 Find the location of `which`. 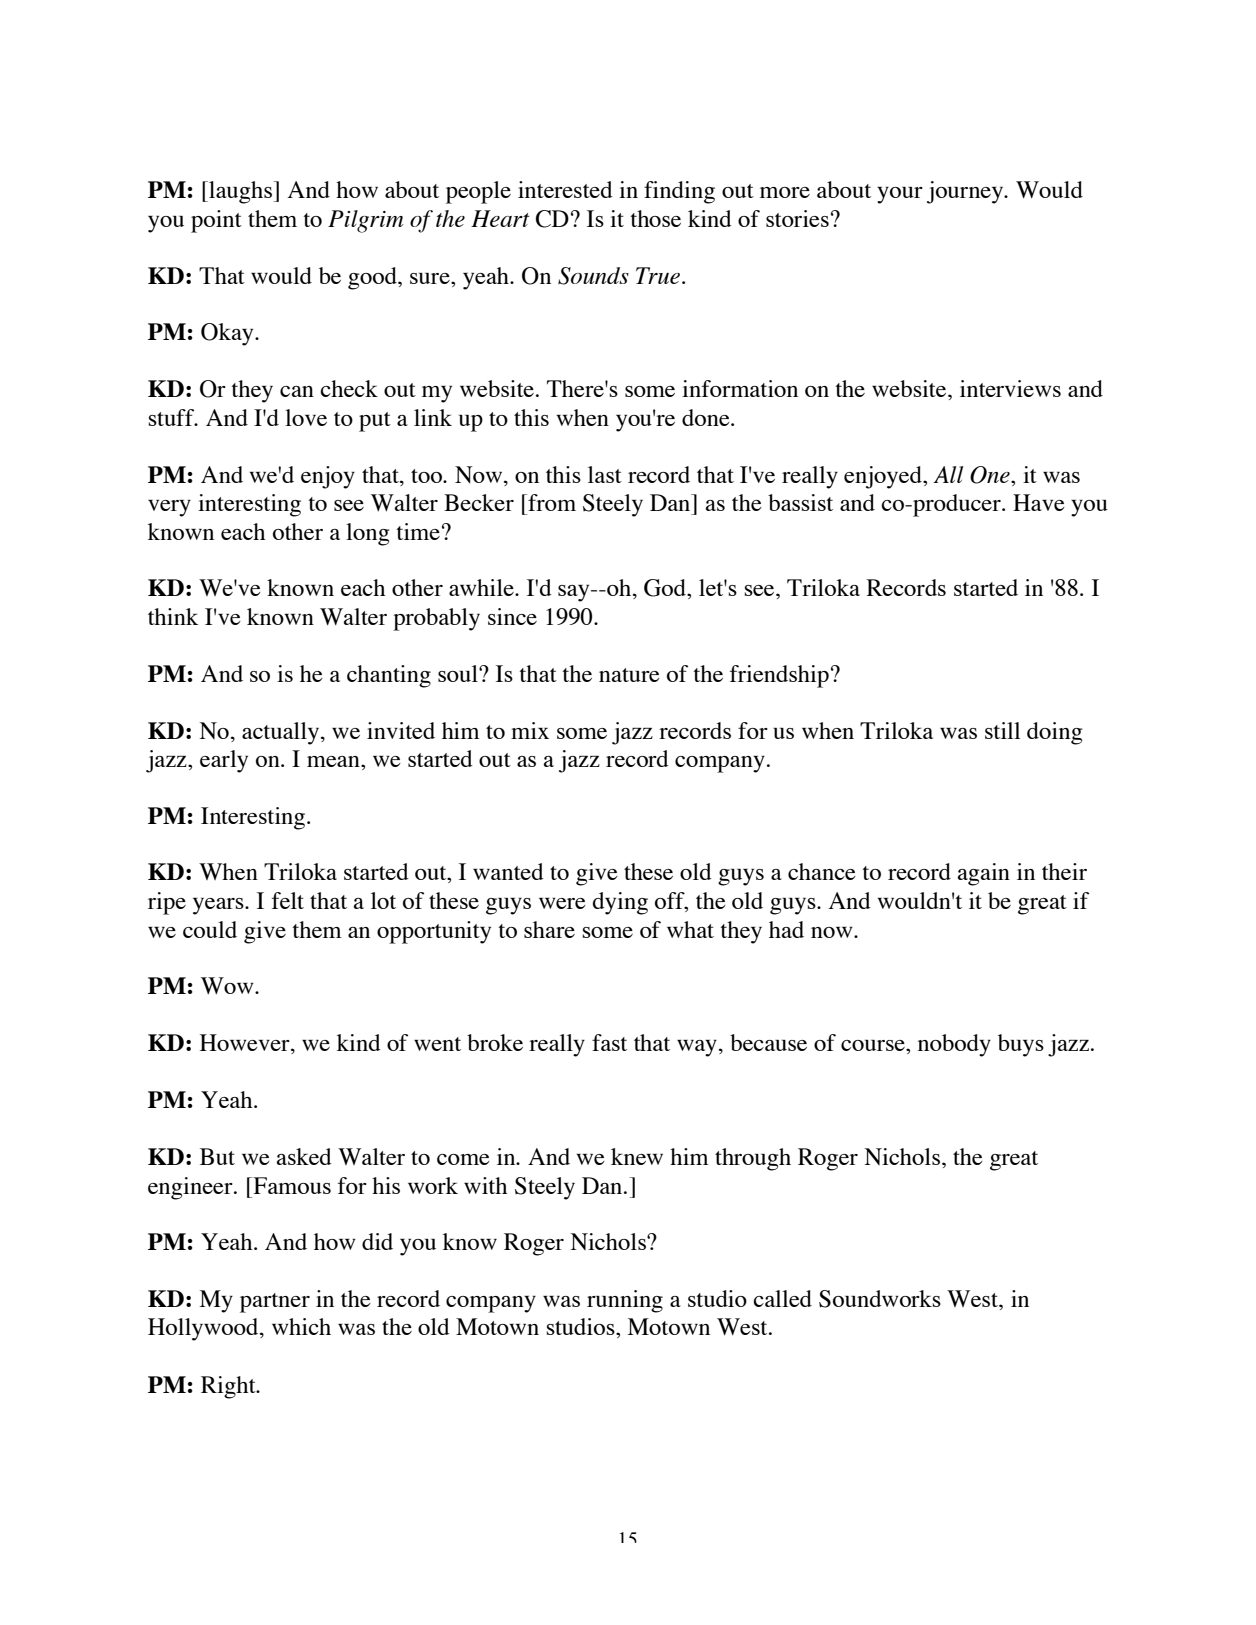

which is located at coordinates (301, 1326).
